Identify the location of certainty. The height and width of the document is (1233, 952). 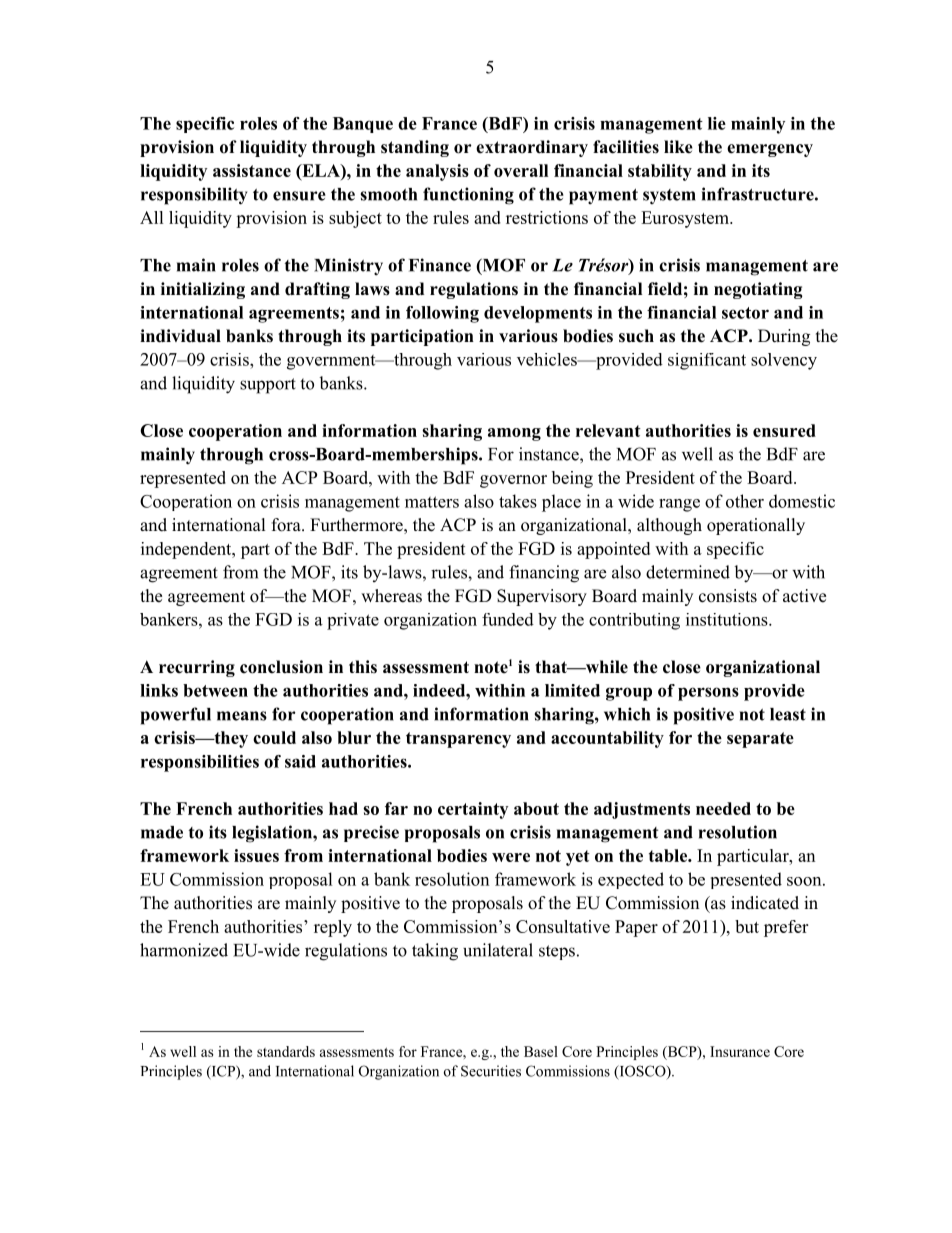
(473, 810).
